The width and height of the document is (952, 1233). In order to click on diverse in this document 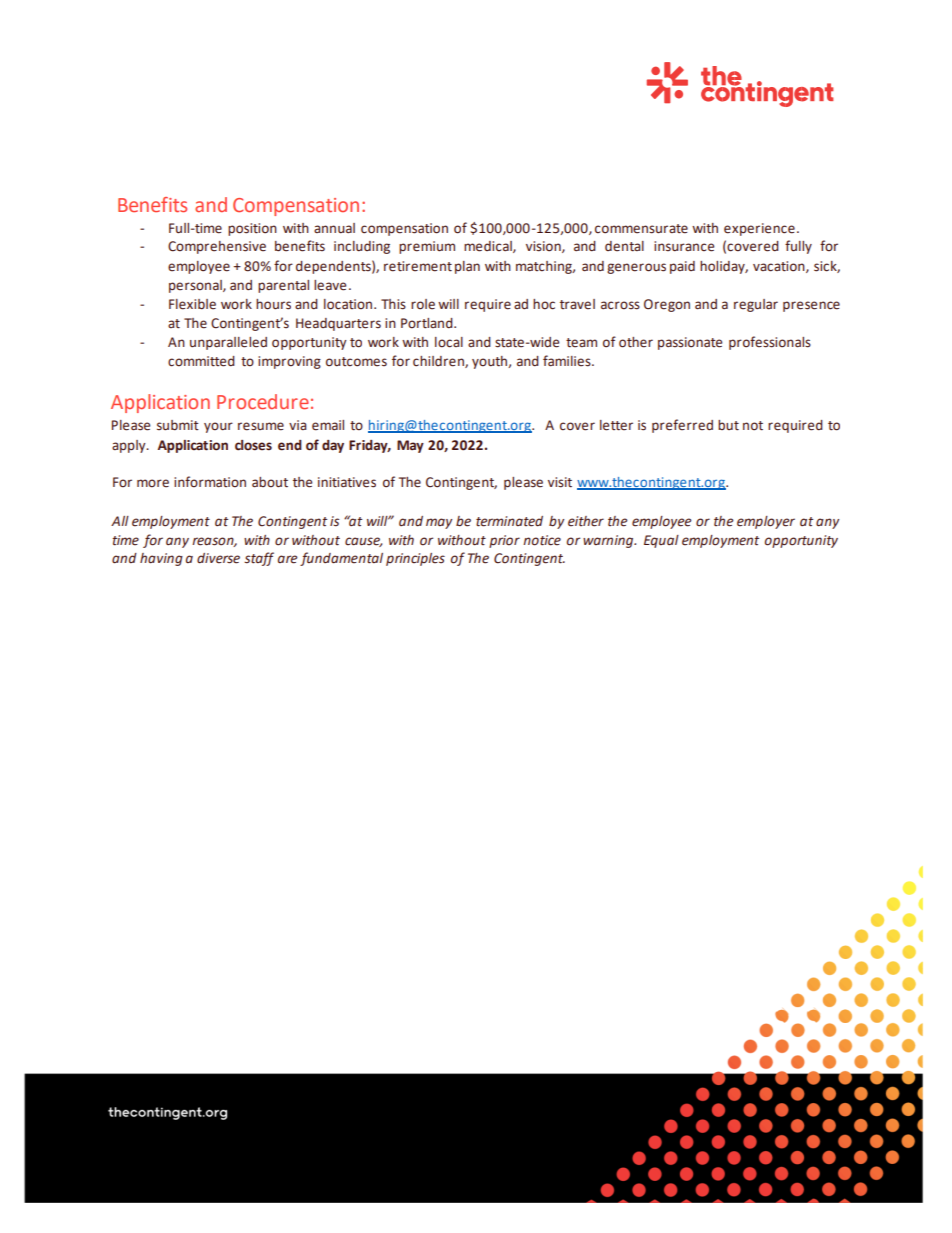, I will do `click(218, 558)`.
